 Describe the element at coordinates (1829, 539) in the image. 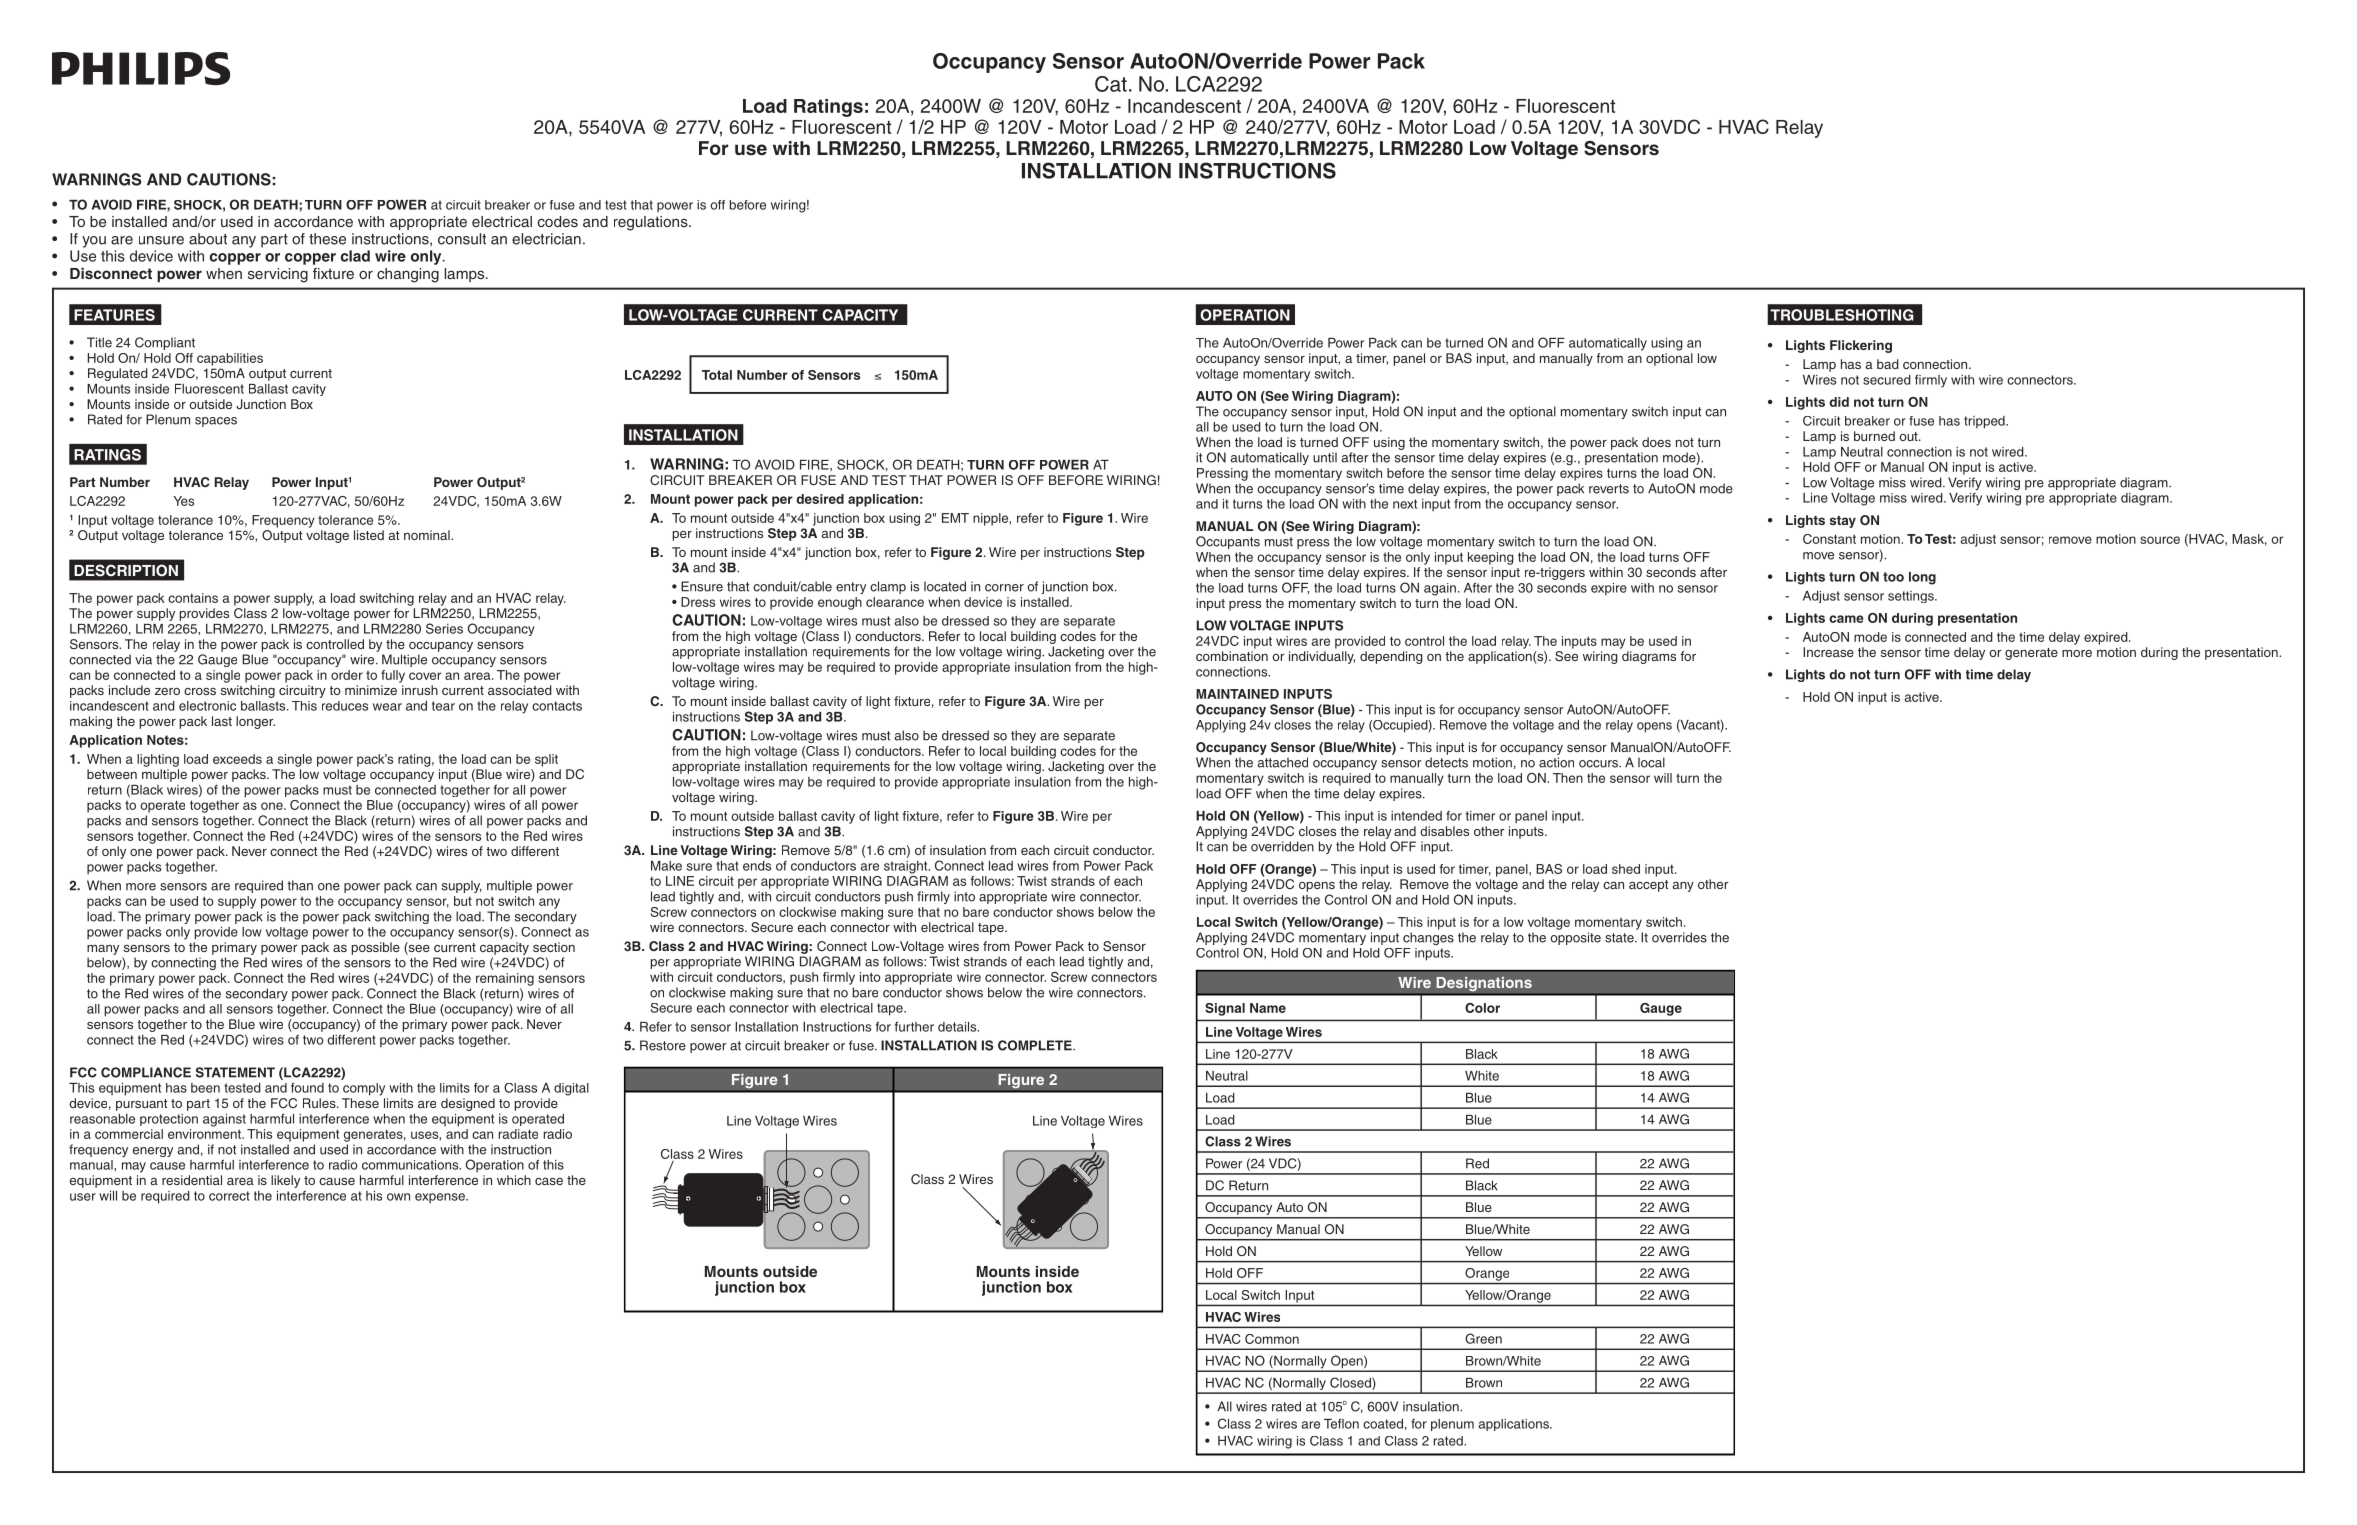

I see `Constant` at that location.
